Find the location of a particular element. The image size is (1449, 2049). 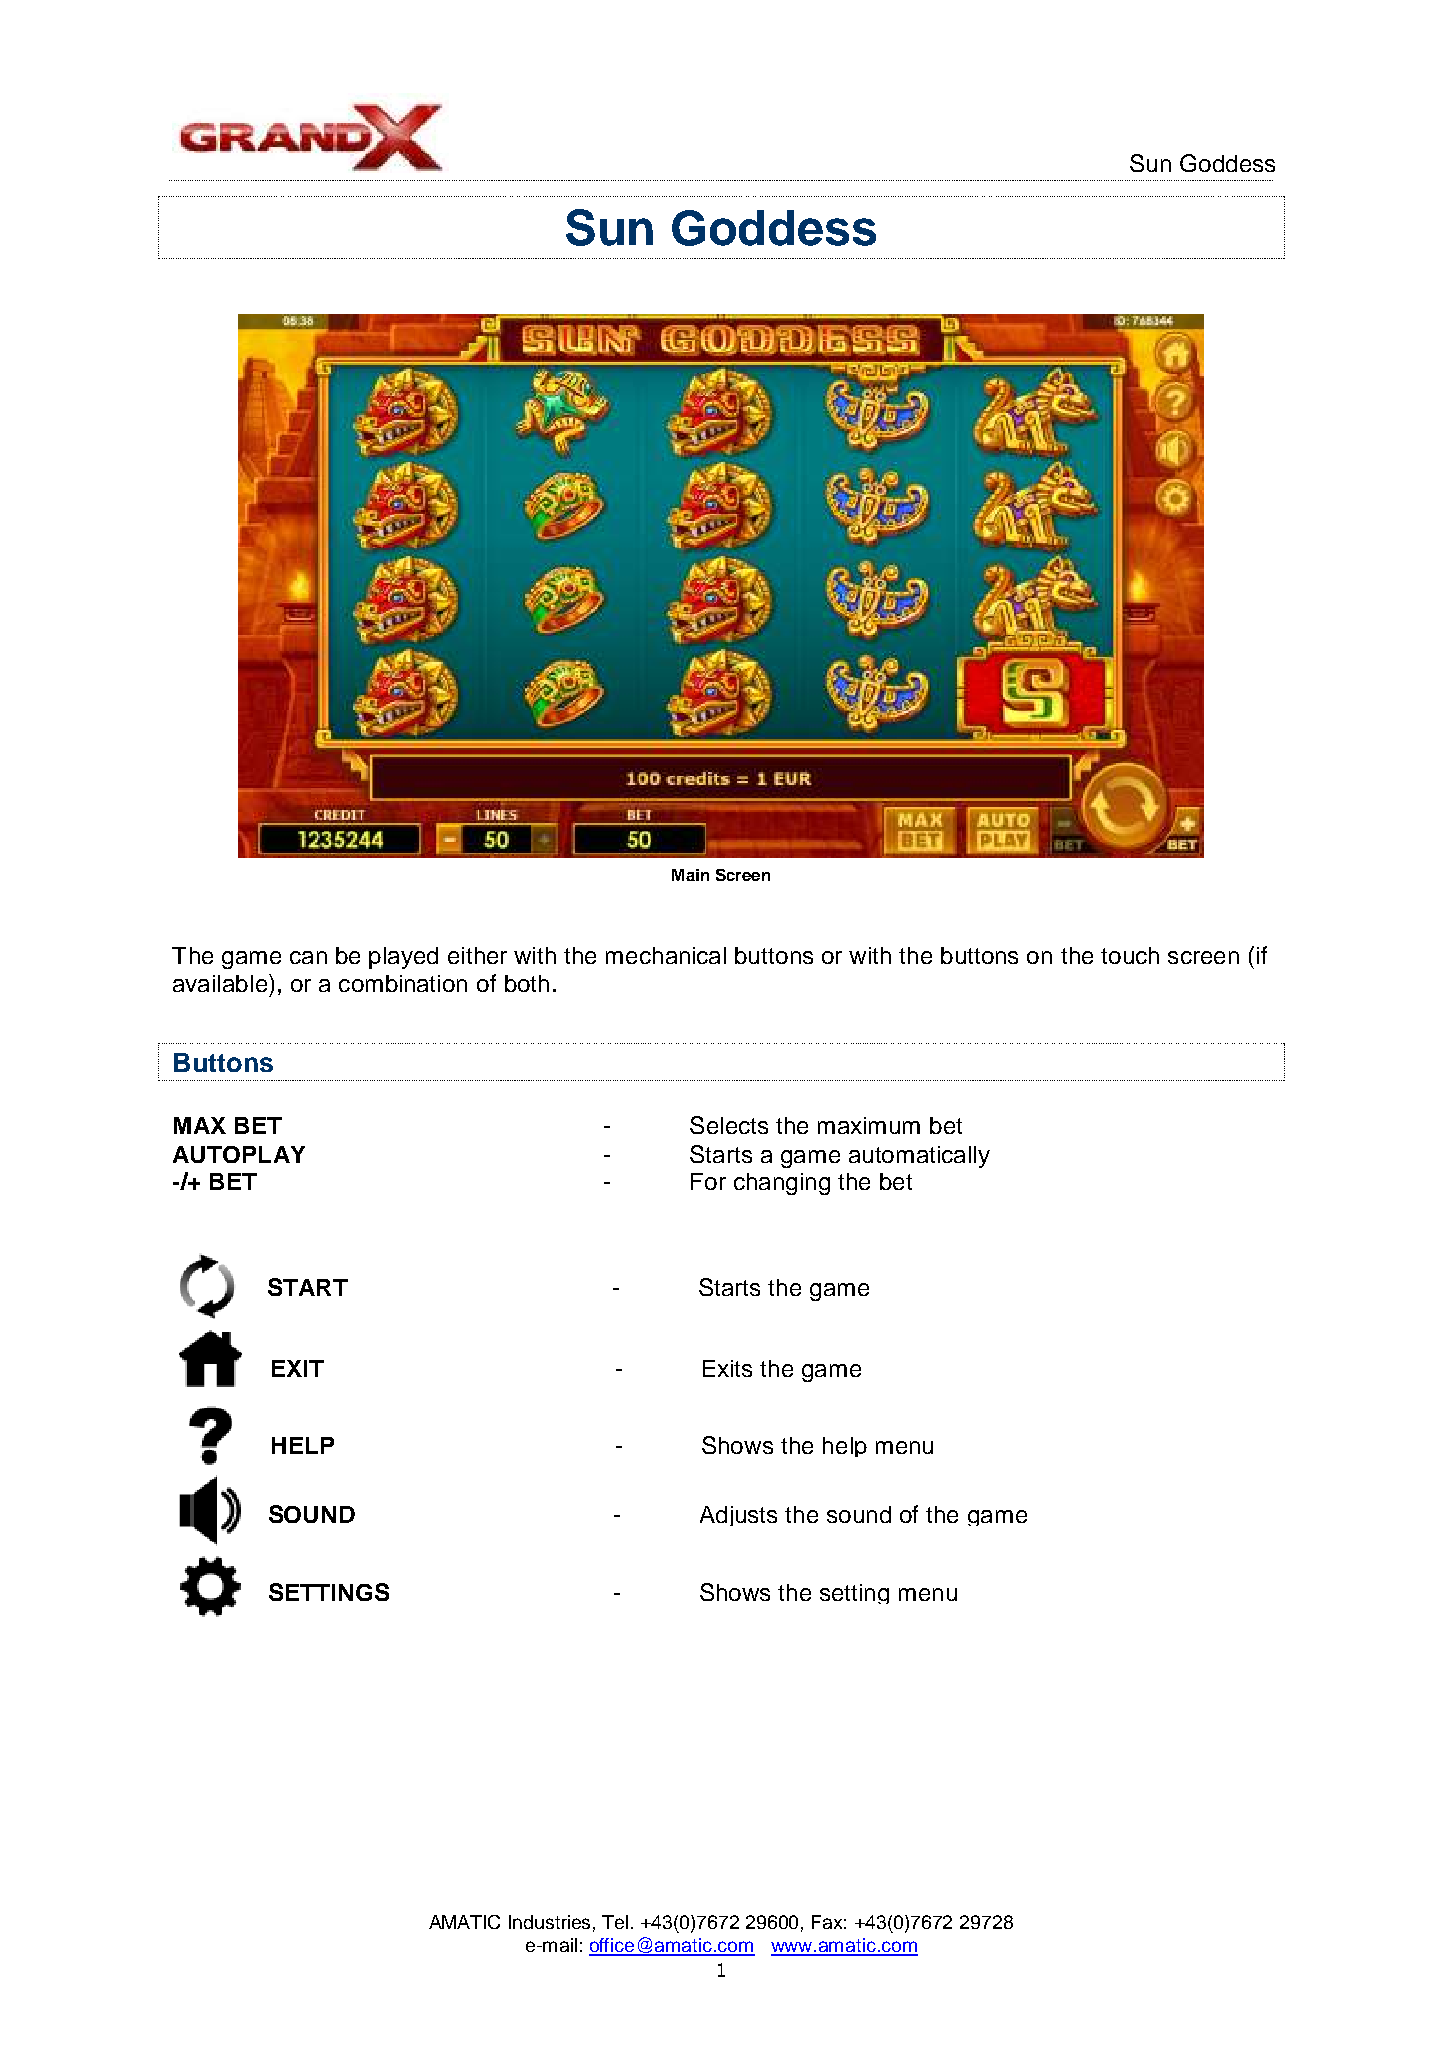

automatically is located at coordinates (919, 1157).
